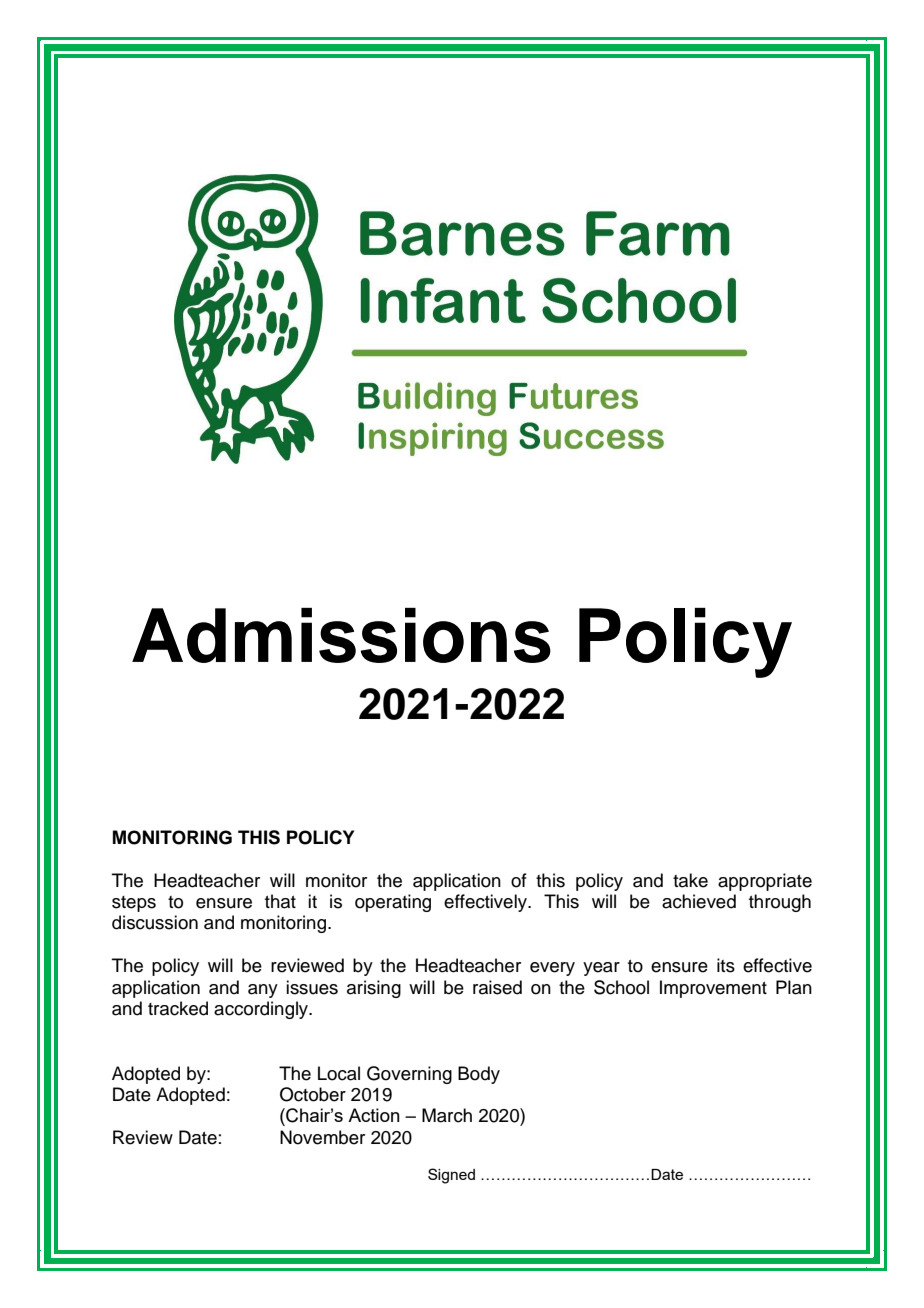 The image size is (924, 1308). Describe the element at coordinates (280, 901) in the screenshot. I see `that` at that location.
